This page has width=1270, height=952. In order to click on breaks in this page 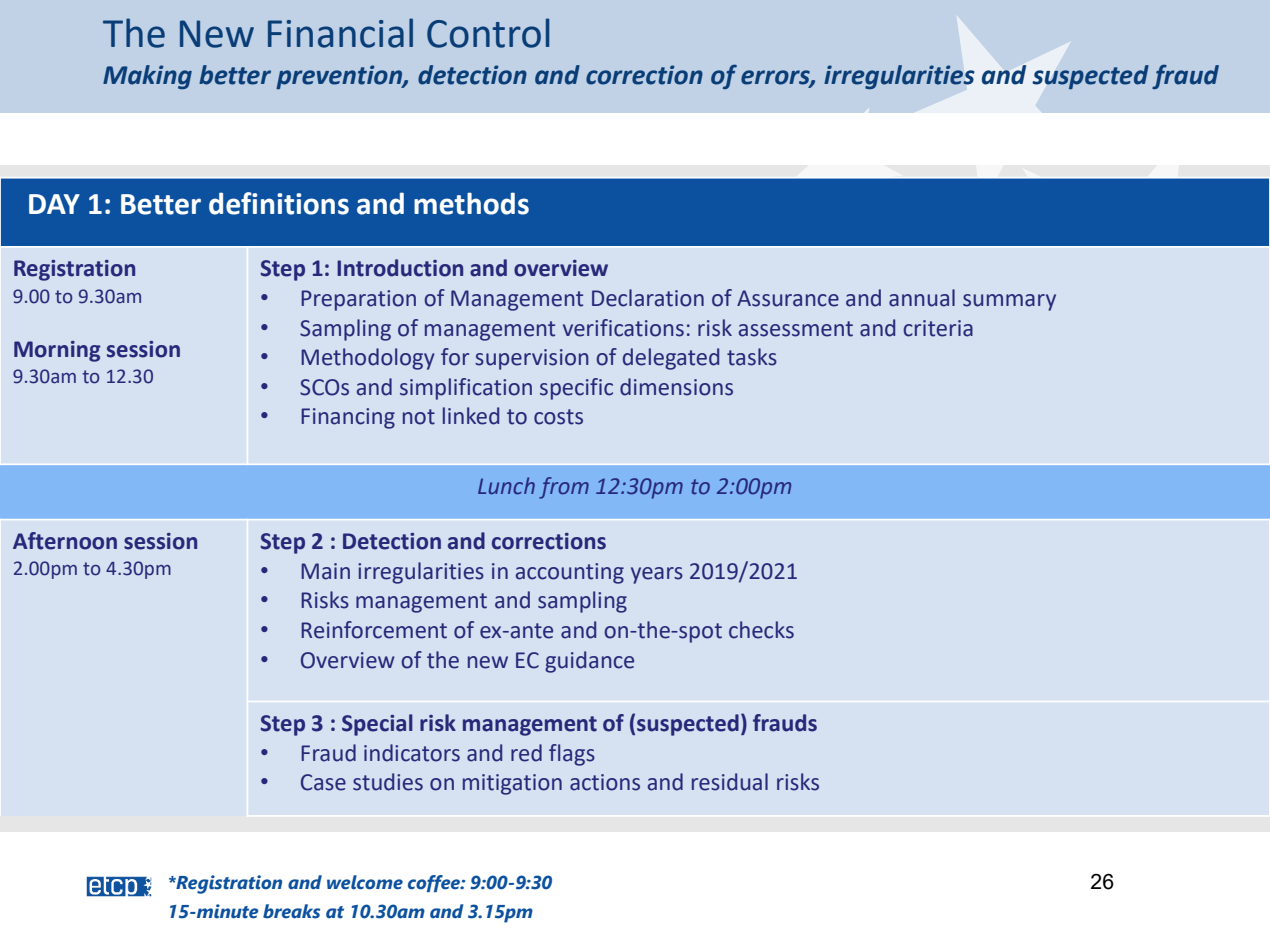, I will do `click(291, 911)`.
